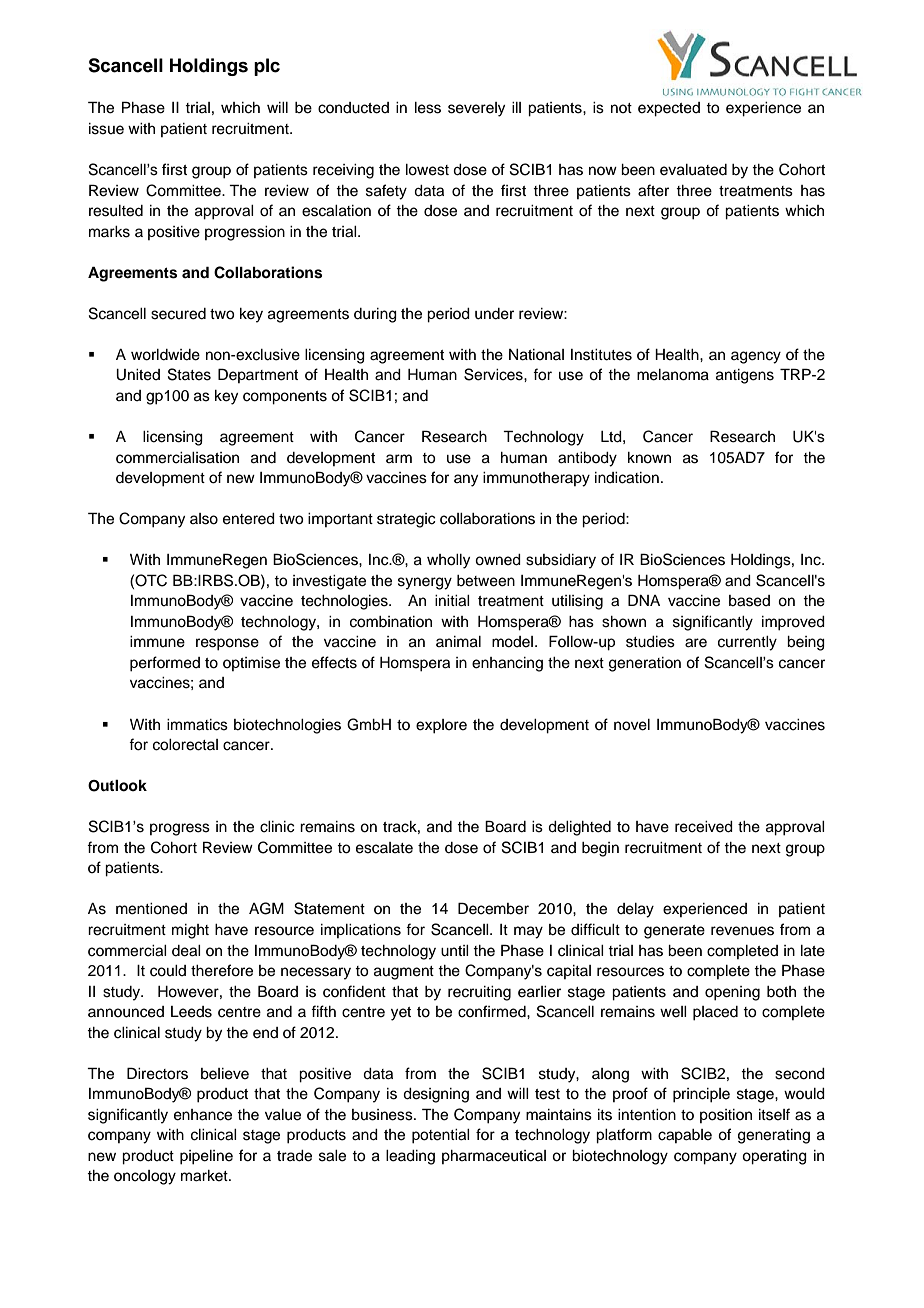  Describe the element at coordinates (206, 1157) in the document. I see `pipeline` at that location.
